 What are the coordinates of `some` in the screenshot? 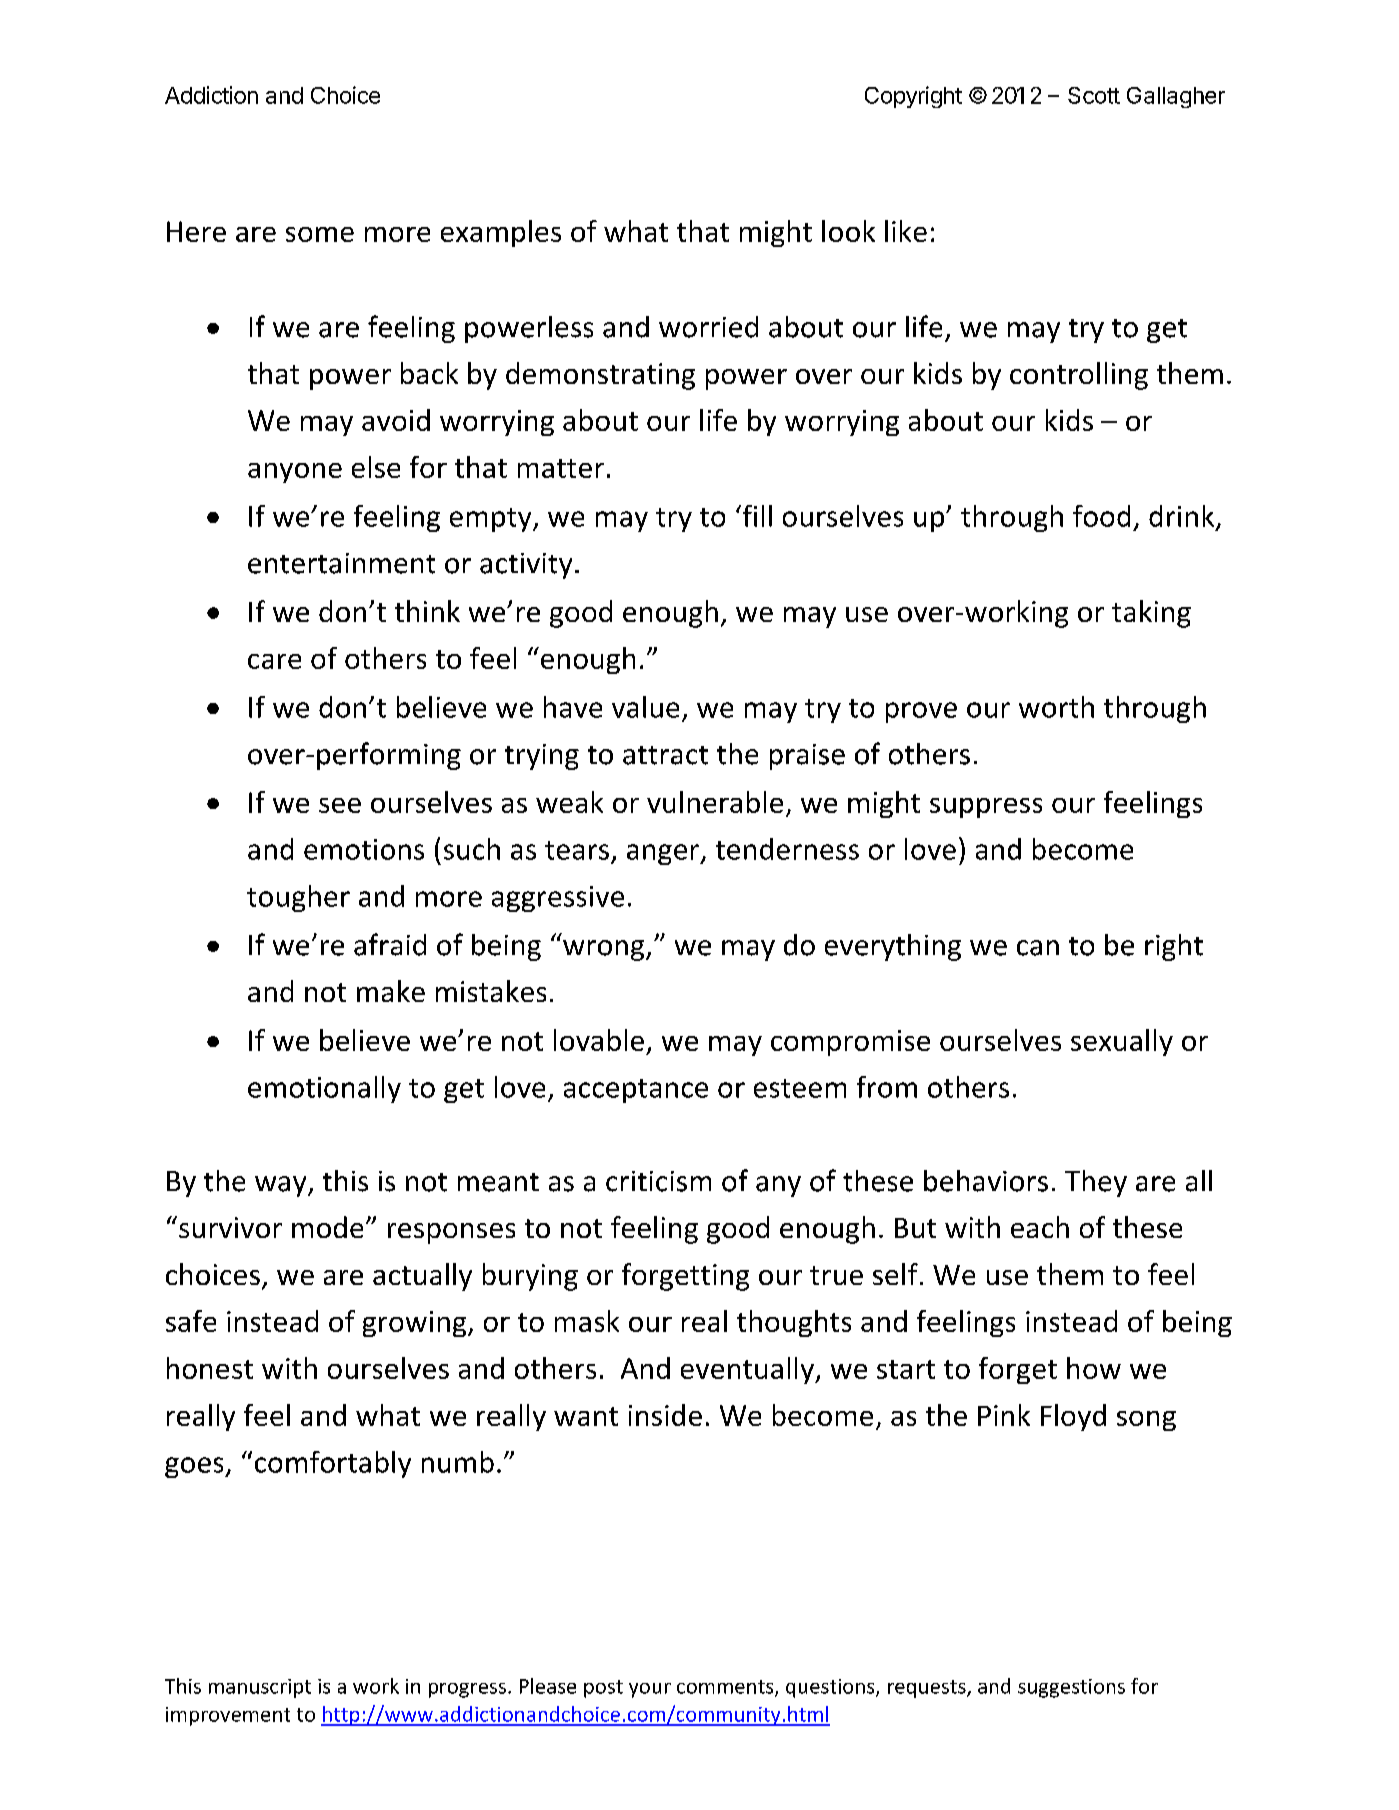 It's located at (320, 234).
